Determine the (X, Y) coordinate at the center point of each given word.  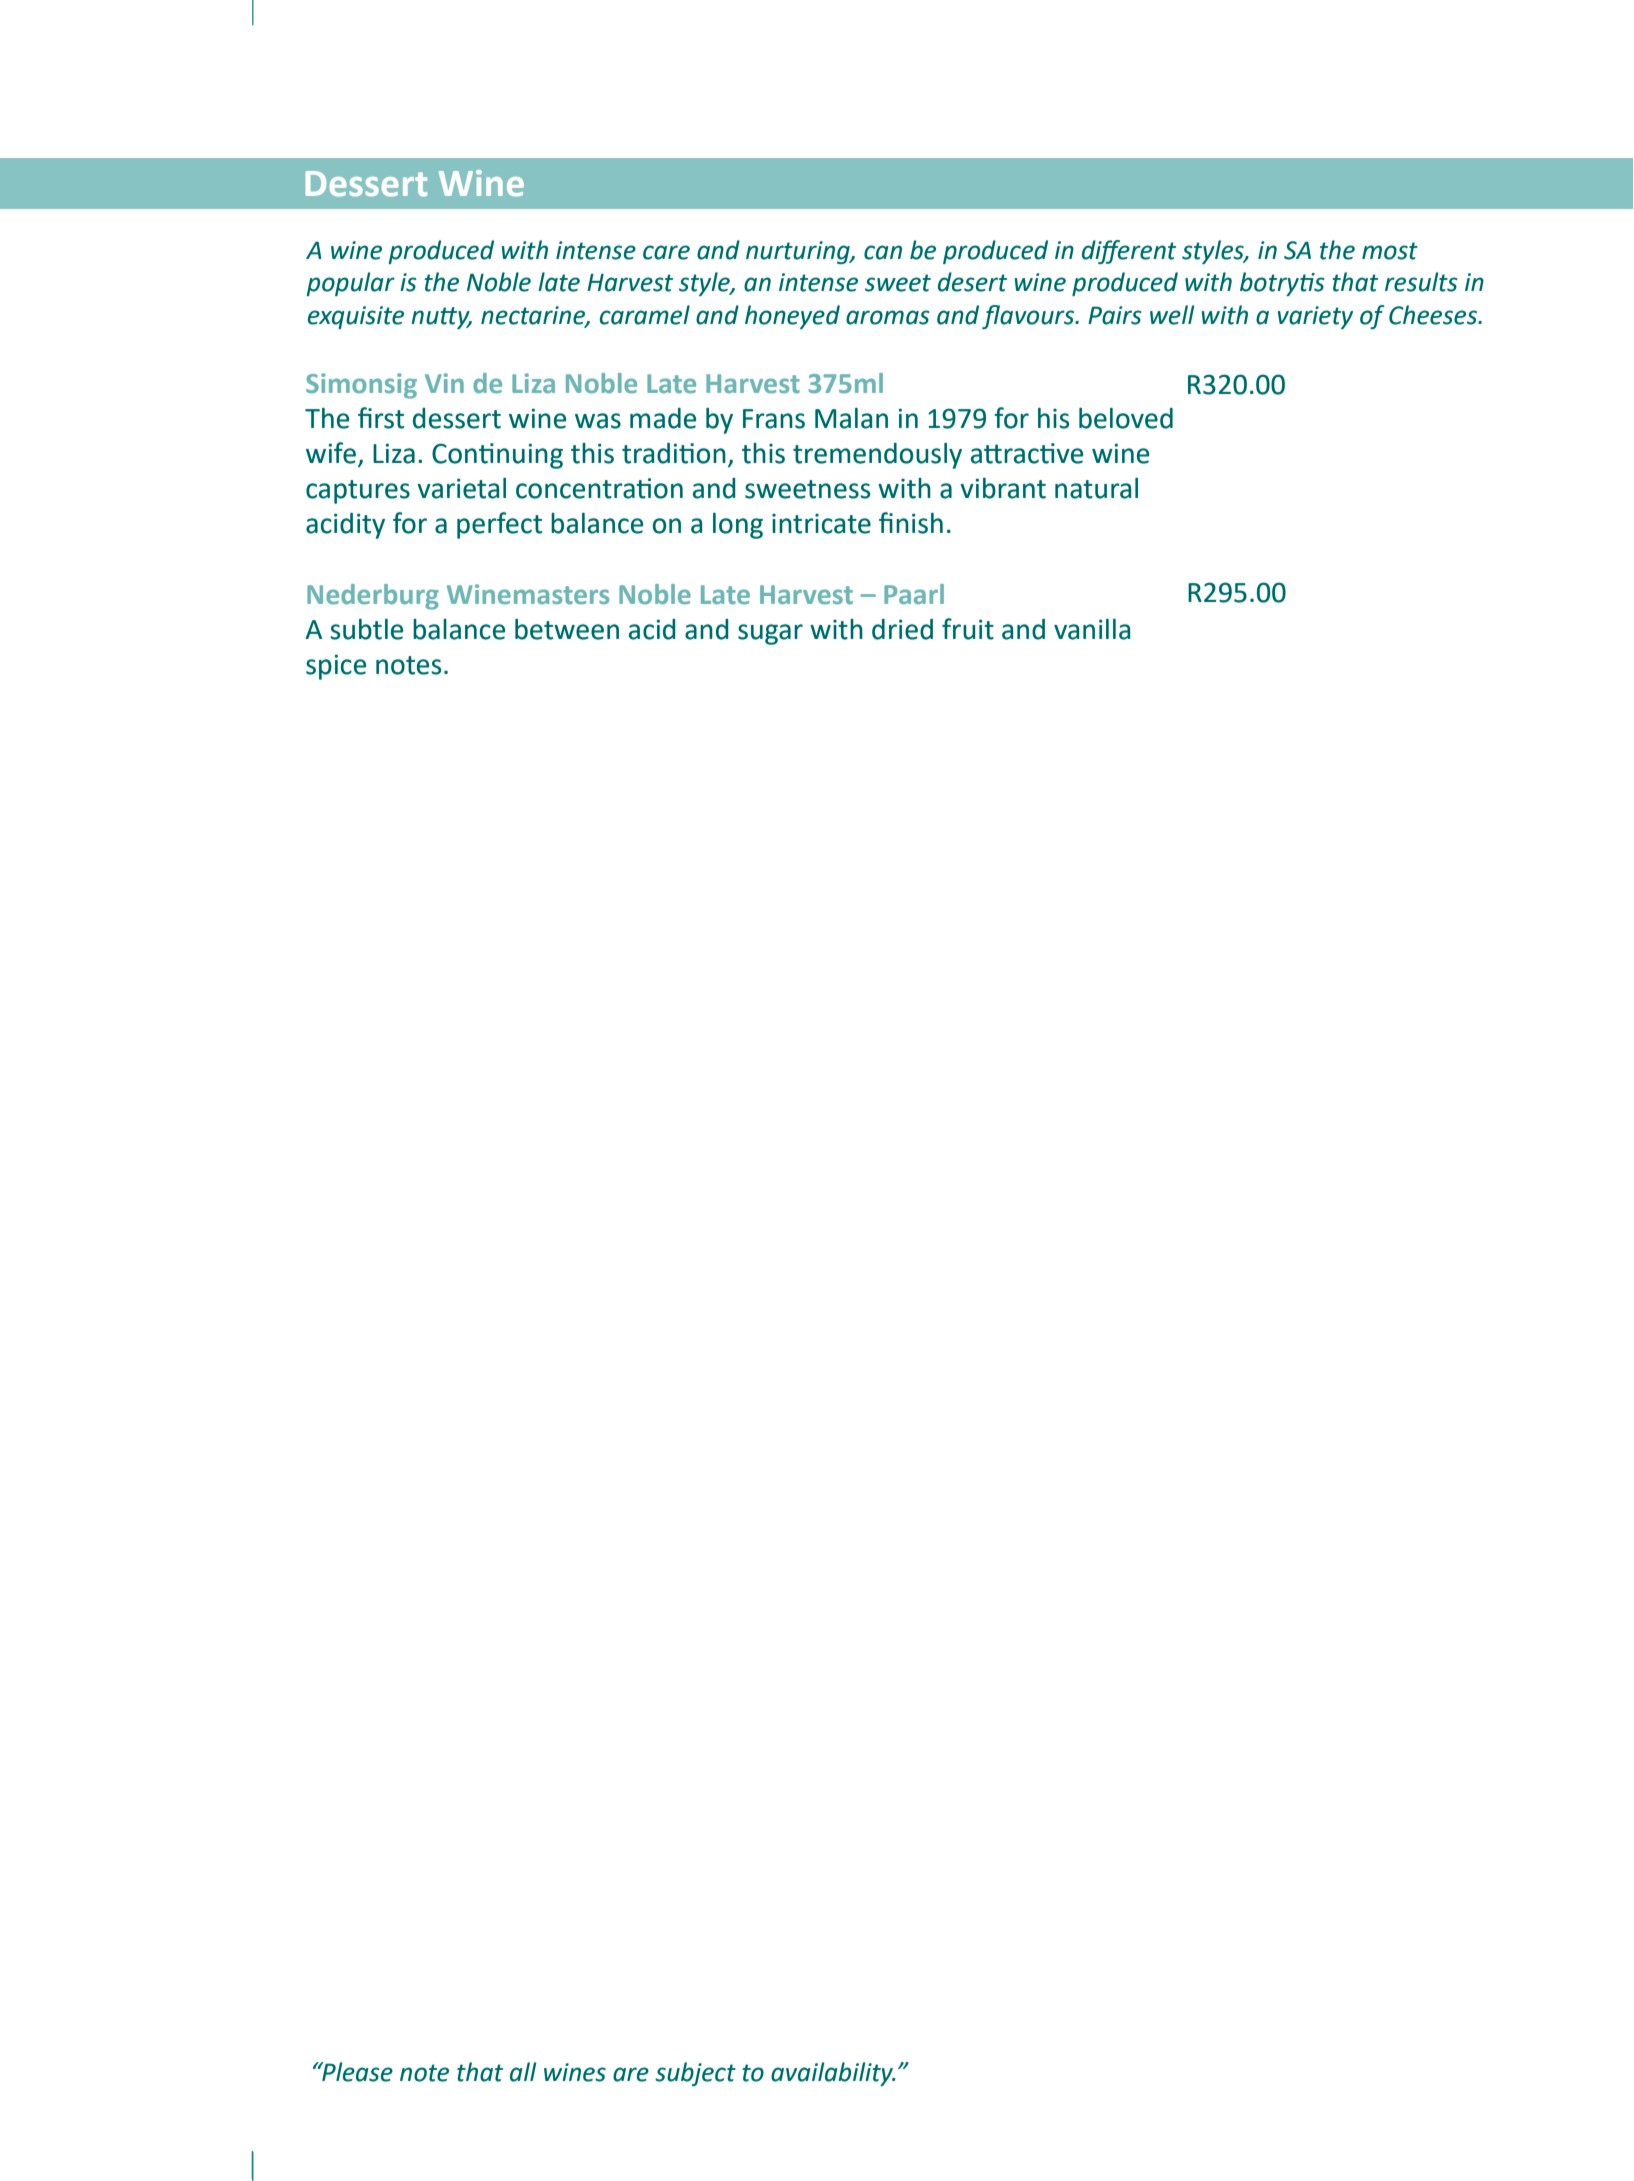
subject (695, 2074)
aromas (888, 317)
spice (336, 667)
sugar (770, 634)
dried (902, 629)
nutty (441, 318)
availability (833, 2074)
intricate (821, 524)
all (523, 2072)
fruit (968, 629)
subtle (366, 629)
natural (1096, 488)
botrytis (1282, 284)
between (567, 629)
